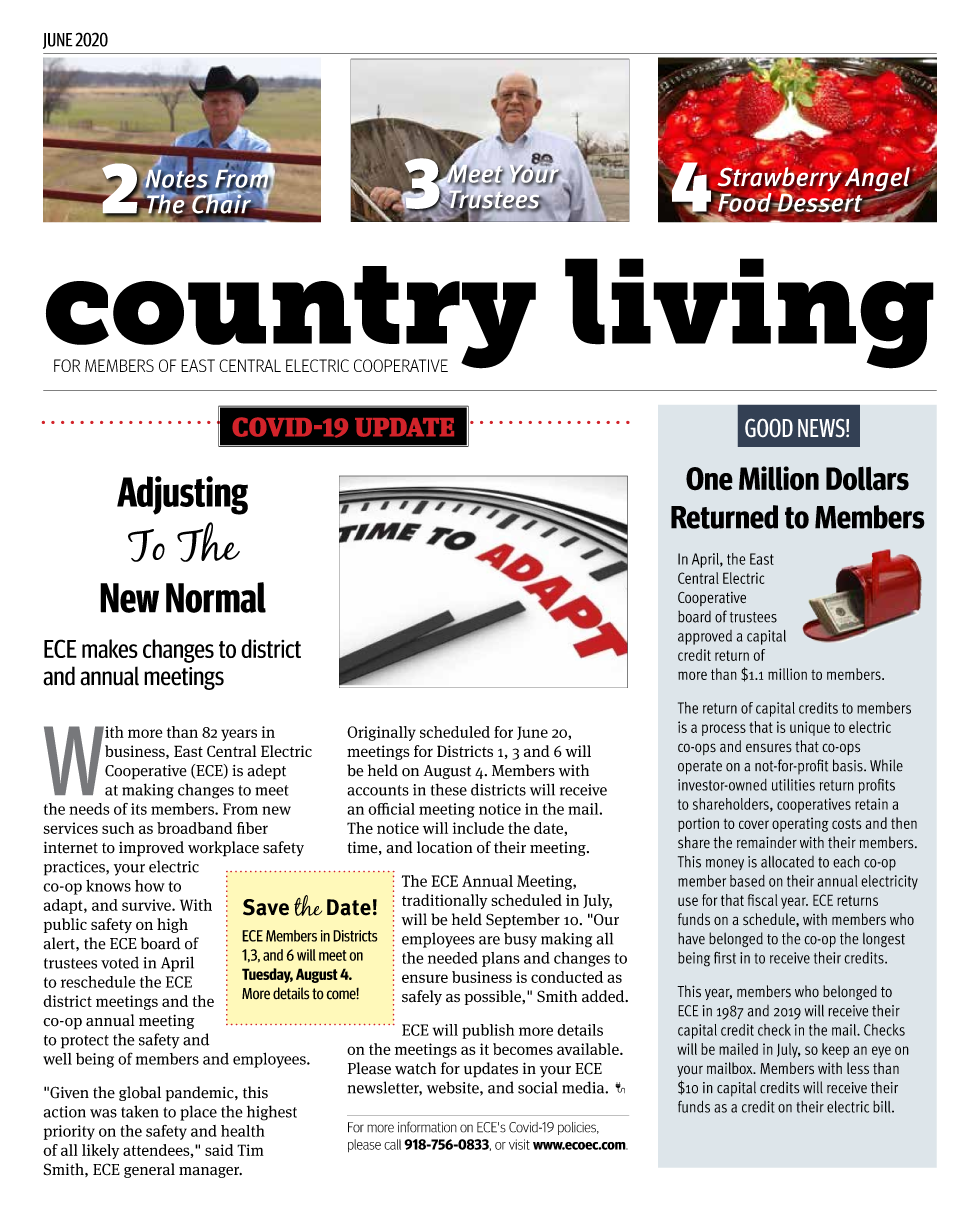 The image size is (980, 1211). I want to click on Adjusting, so click(182, 495).
